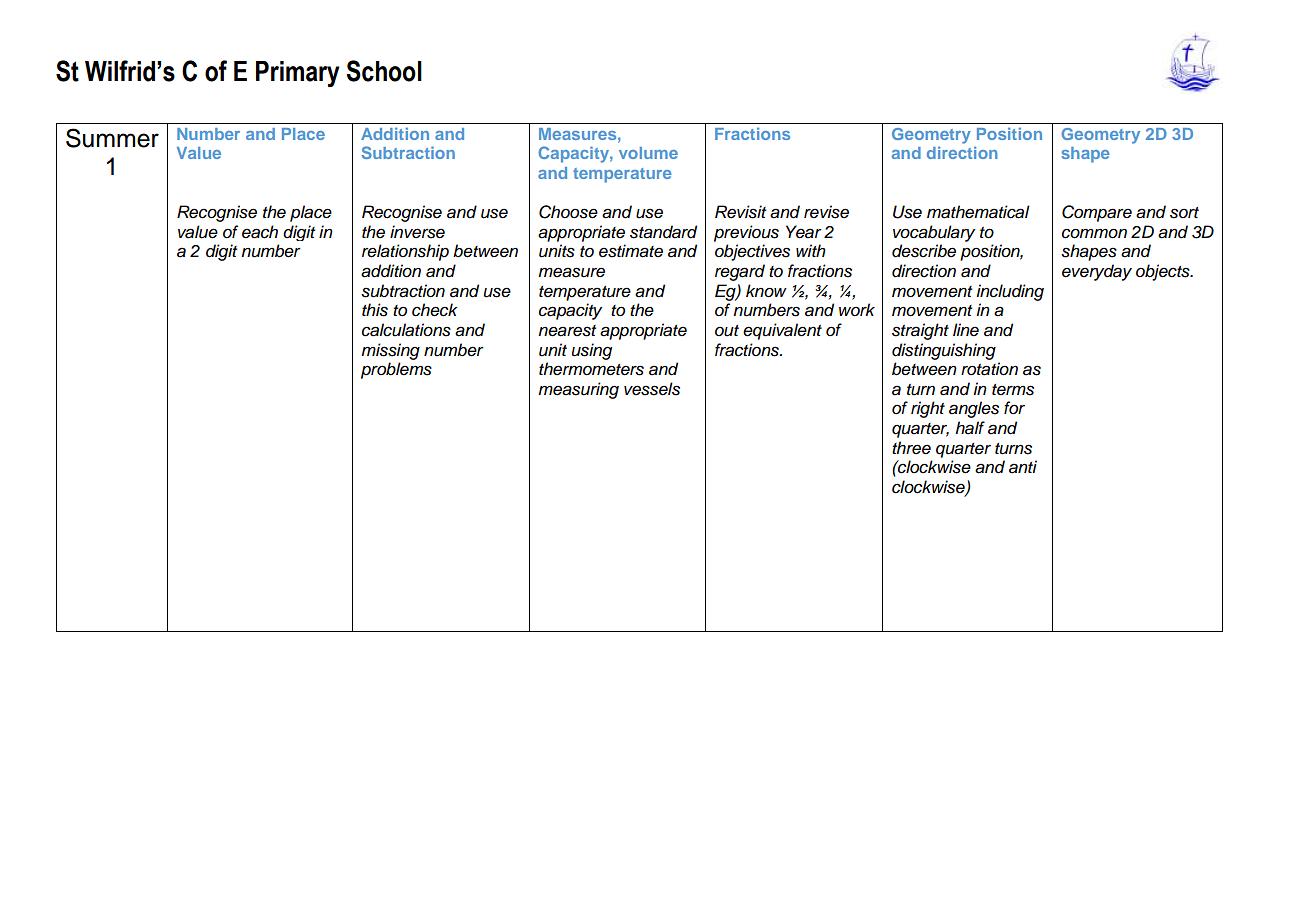 Image resolution: width=1308 pixels, height=924 pixels. I want to click on Primary, so click(298, 74).
